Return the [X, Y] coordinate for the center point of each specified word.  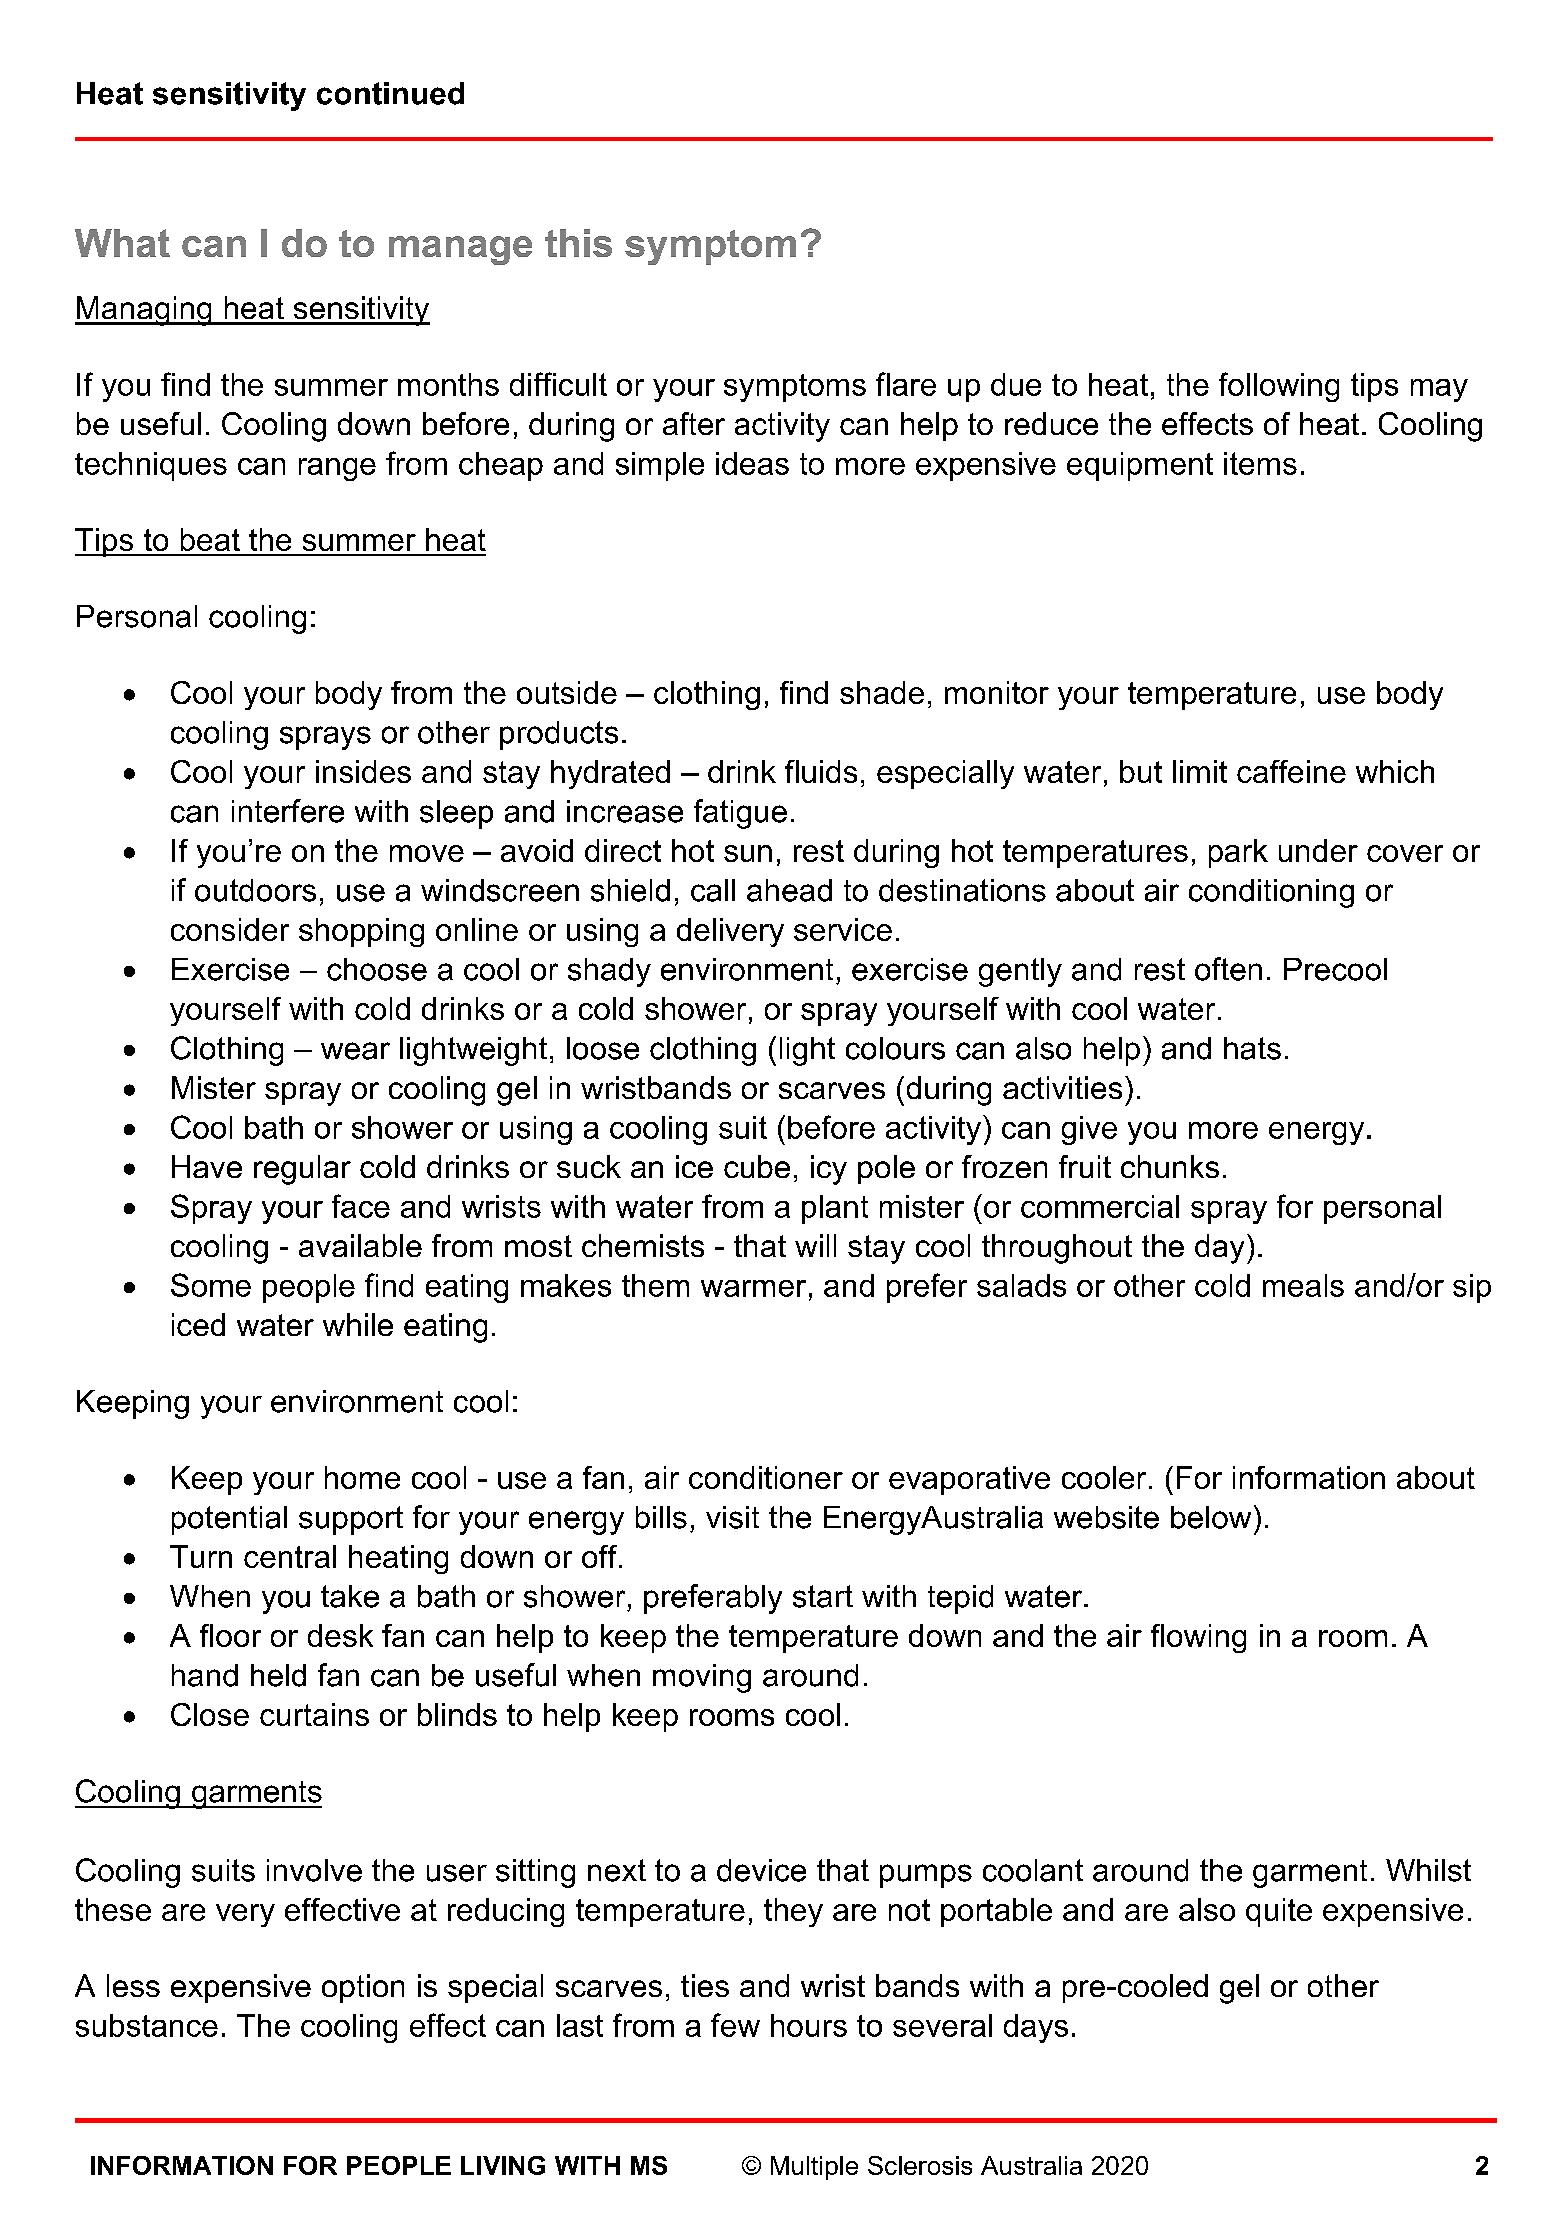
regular [302, 1170]
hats [1252, 1048]
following [1279, 387]
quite [1279, 1912]
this [578, 243]
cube [757, 1166]
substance [147, 2025]
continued [390, 93]
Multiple [814, 2168]
